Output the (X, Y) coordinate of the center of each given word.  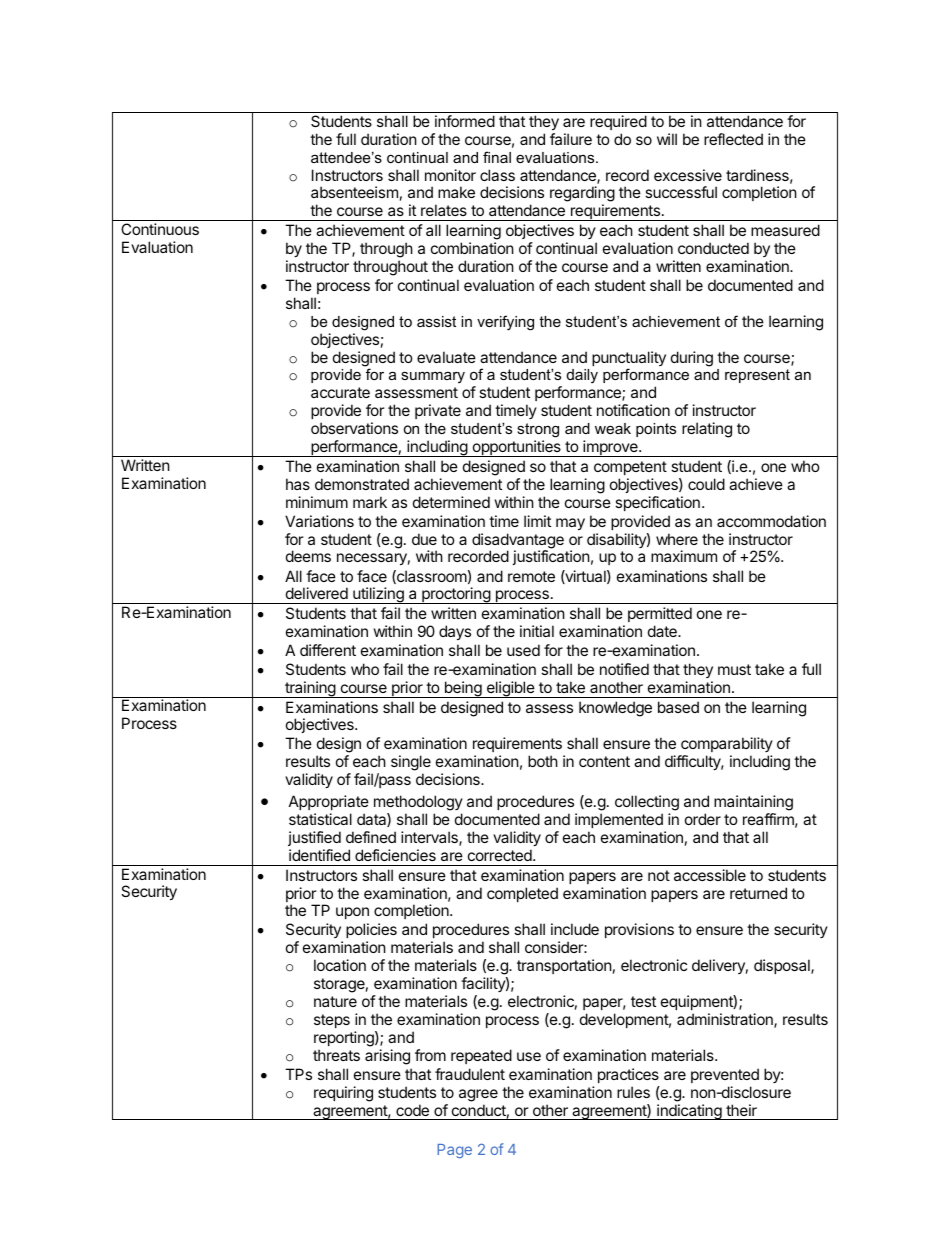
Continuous (160, 229)
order (703, 819)
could (706, 484)
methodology (418, 804)
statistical (320, 819)
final (497, 157)
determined (451, 502)
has (298, 484)
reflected (733, 139)
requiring (343, 1094)
